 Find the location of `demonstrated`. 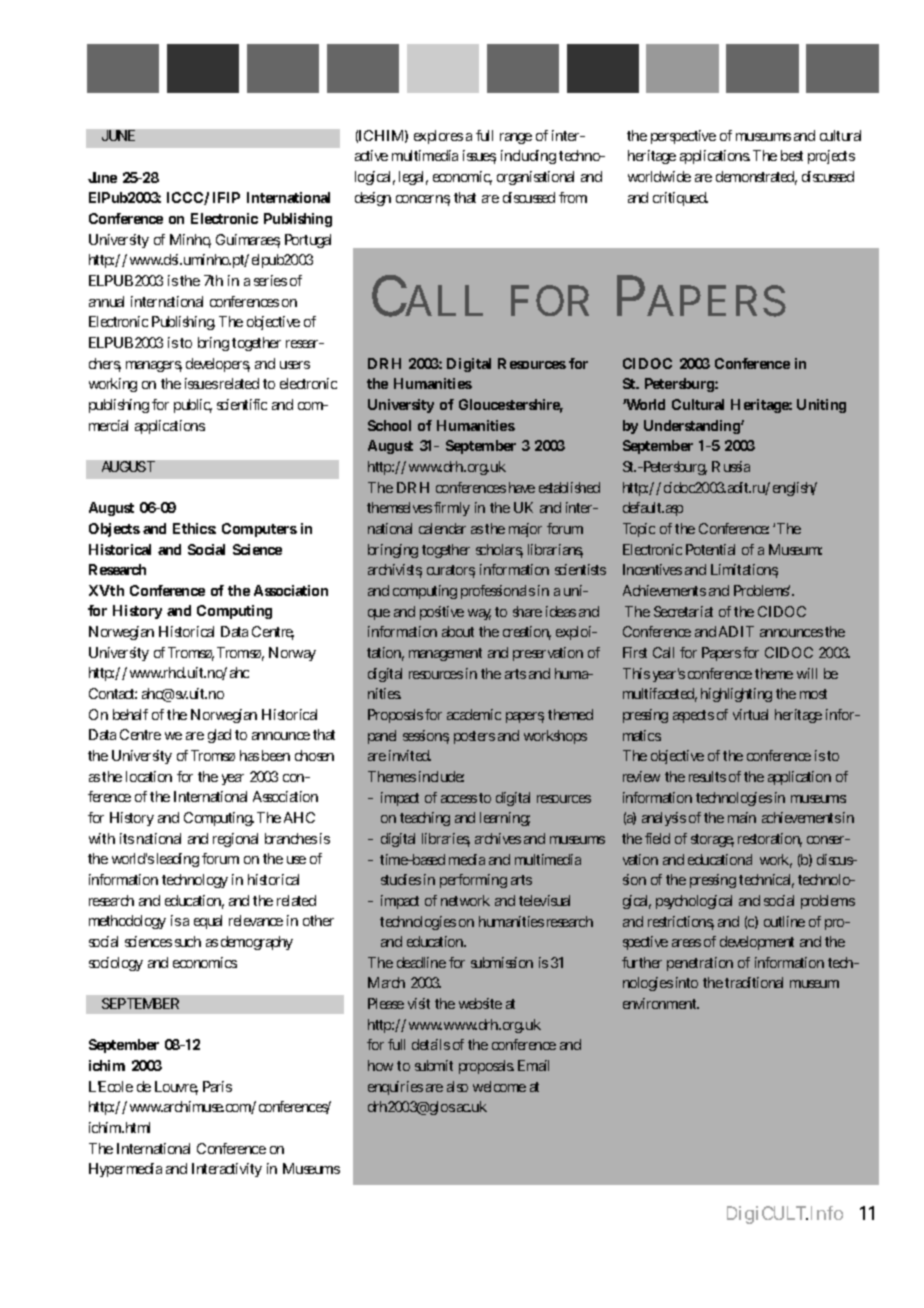

demonstrated is located at coordinates (756, 178).
